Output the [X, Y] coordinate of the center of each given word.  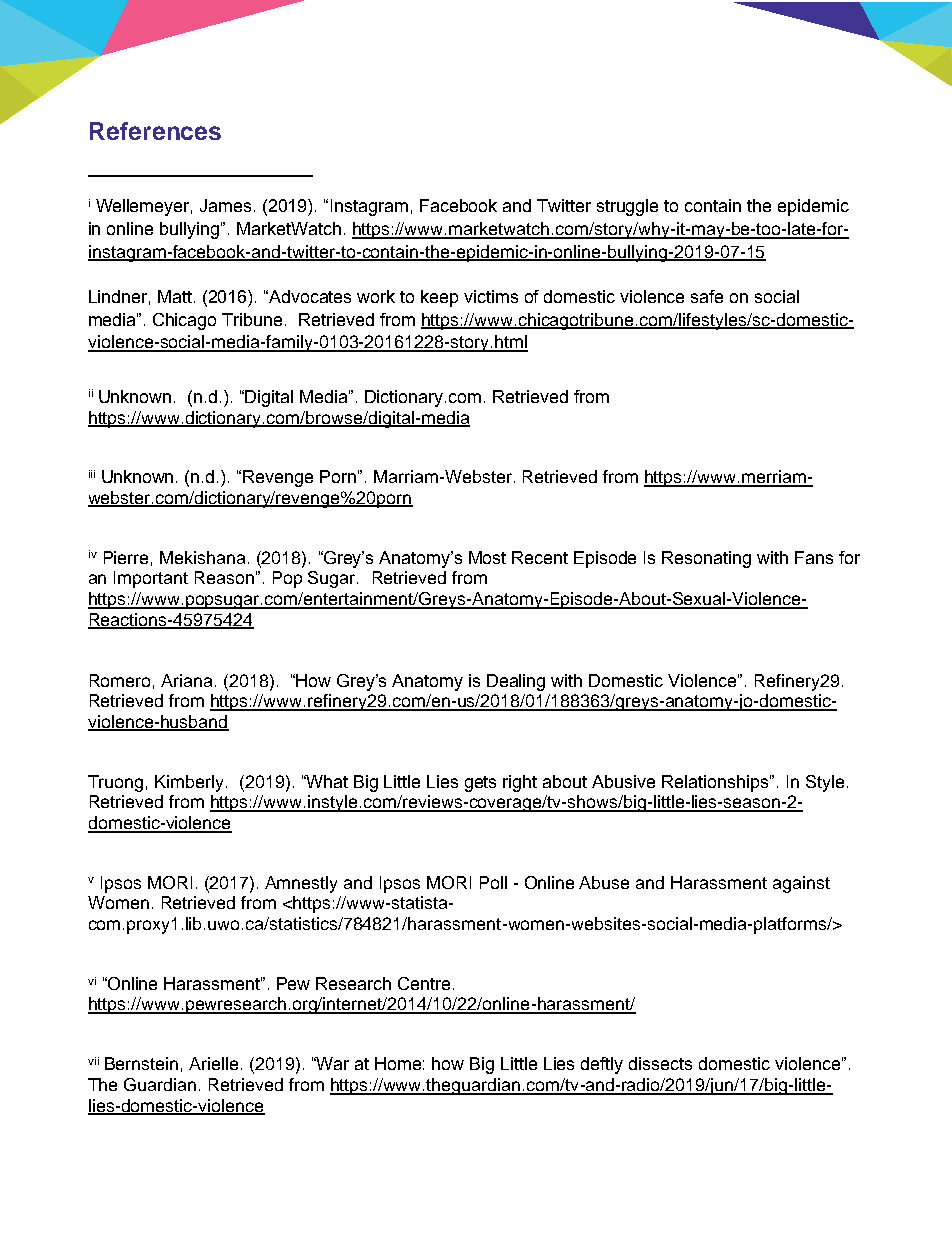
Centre [424, 983]
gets [480, 784]
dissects [660, 1063]
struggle [627, 207]
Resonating [706, 559]
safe [707, 296]
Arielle [213, 1063]
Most [487, 557]
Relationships [715, 783]
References [155, 131]
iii [92, 474]
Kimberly [189, 783]
